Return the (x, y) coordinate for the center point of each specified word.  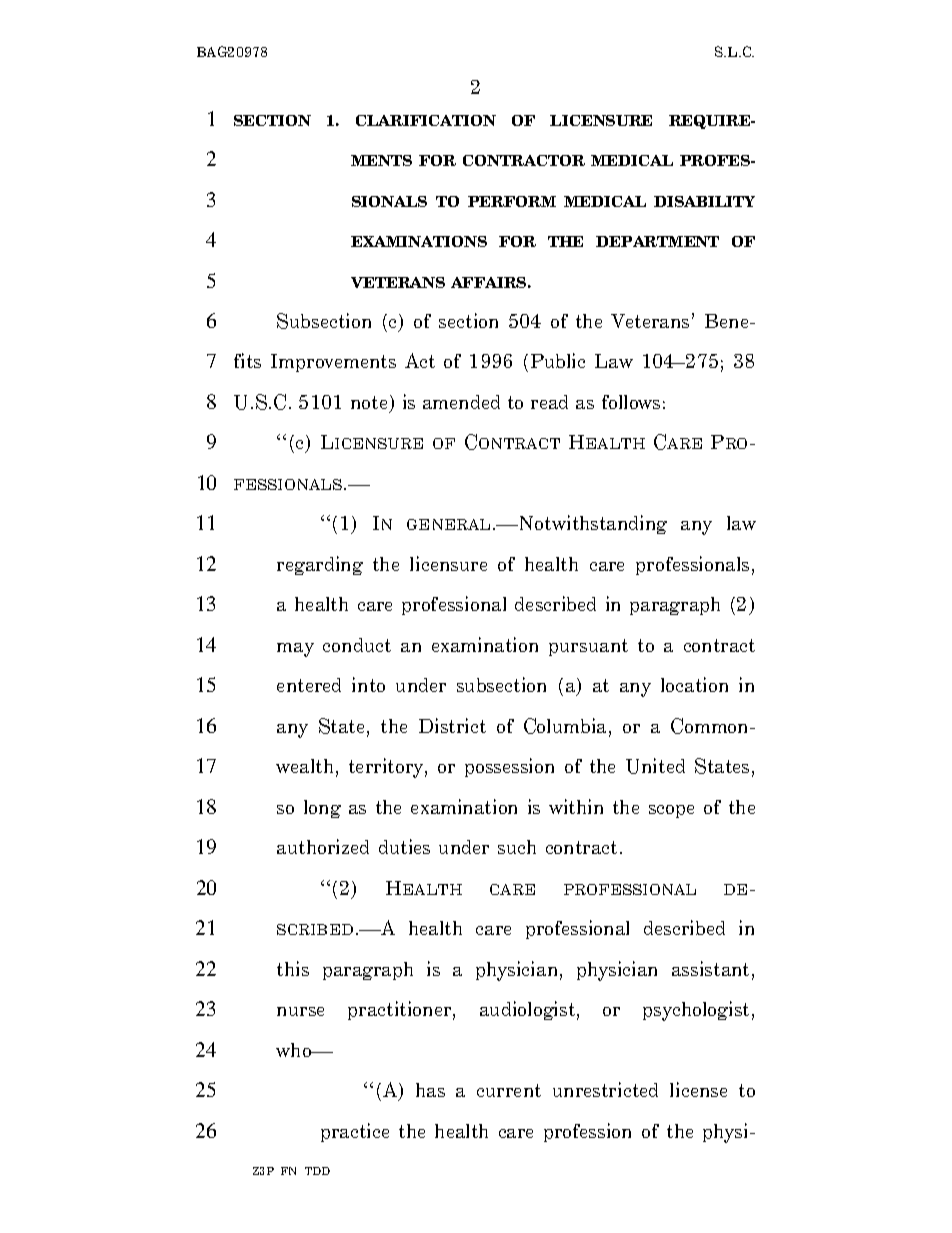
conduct (357, 645)
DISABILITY (704, 201)
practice (355, 1132)
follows (631, 402)
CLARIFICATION (426, 120)
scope (671, 811)
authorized (323, 846)
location (694, 684)
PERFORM (512, 201)
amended (461, 402)
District (452, 725)
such (517, 847)
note (369, 402)
